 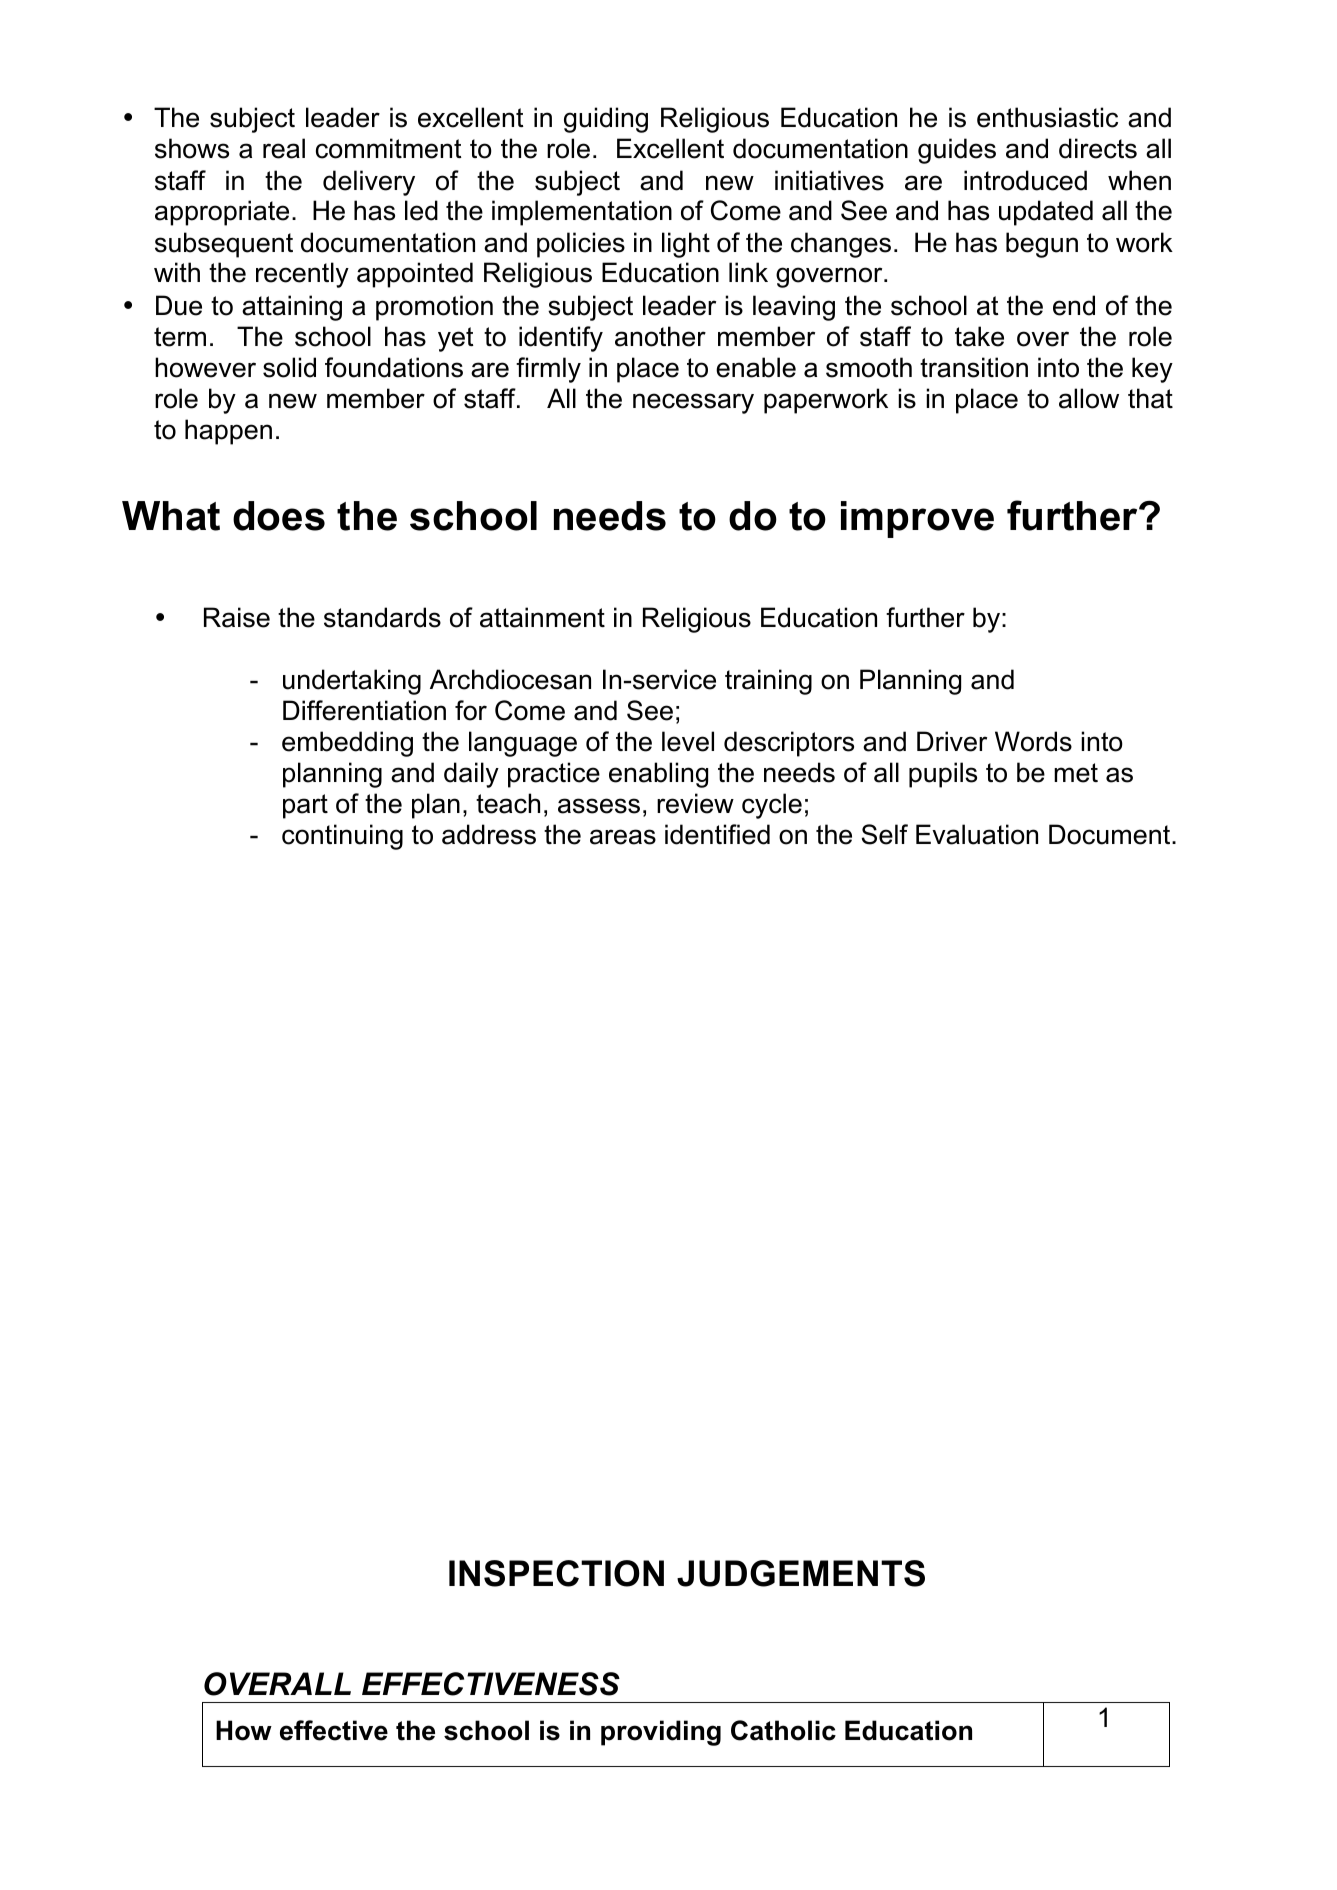 I want to click on INSPECTION, so click(x=556, y=1573).
